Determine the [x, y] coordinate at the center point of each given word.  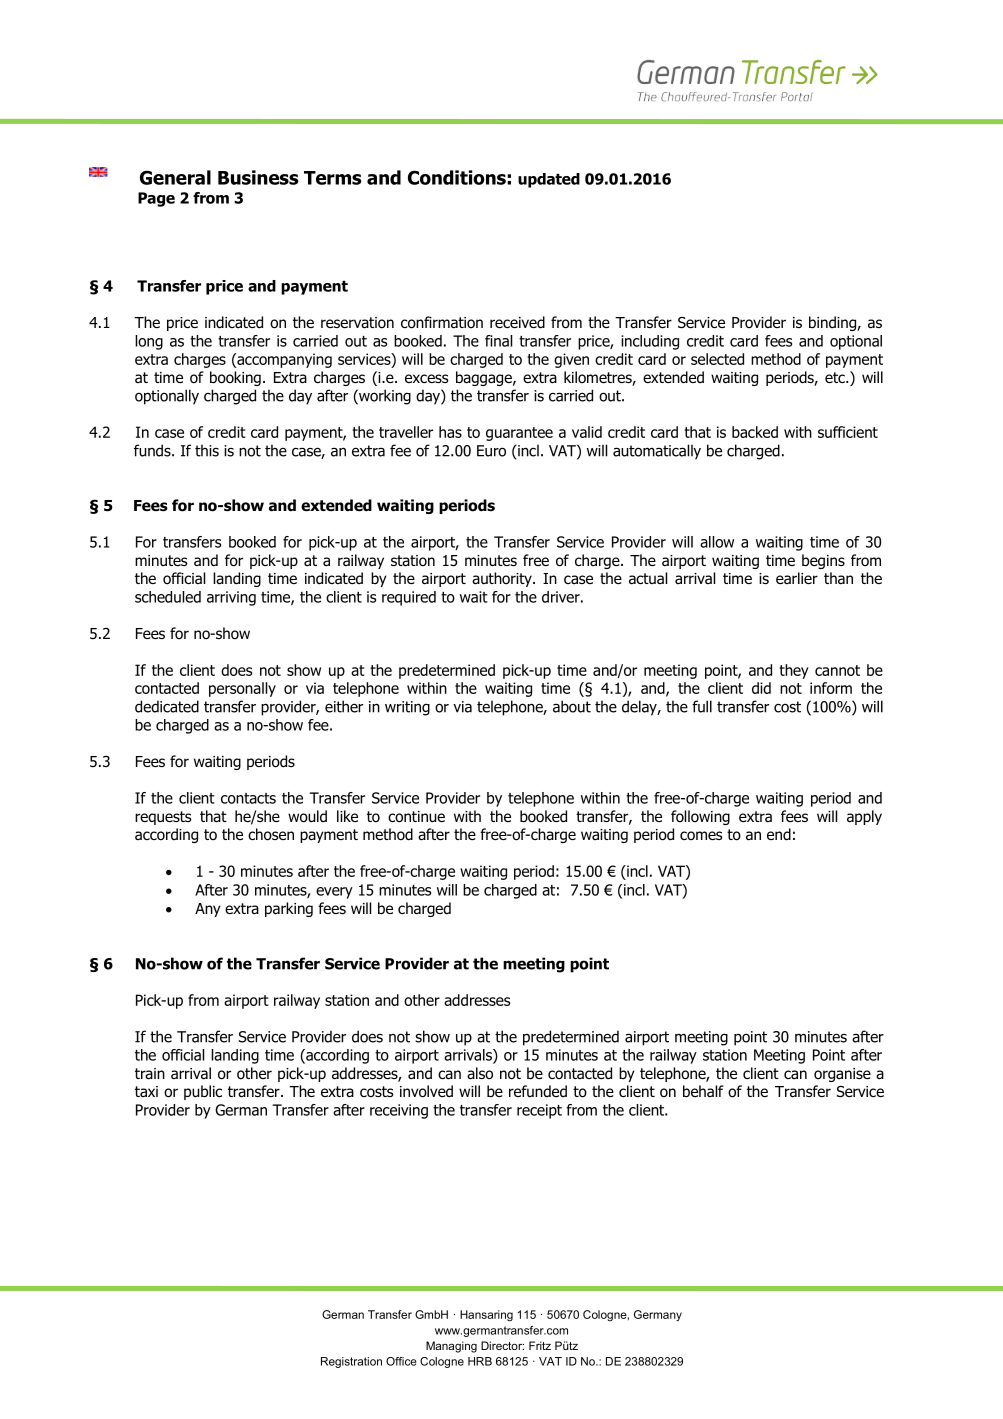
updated [549, 180]
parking [289, 909]
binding [833, 323]
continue [416, 817]
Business [258, 177]
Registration [351, 1362]
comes [701, 836]
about [572, 706]
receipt [539, 1111]
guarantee [519, 434]
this [207, 450]
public [203, 1092]
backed [755, 432]
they [794, 671]
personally [242, 689]
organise [842, 1075]
